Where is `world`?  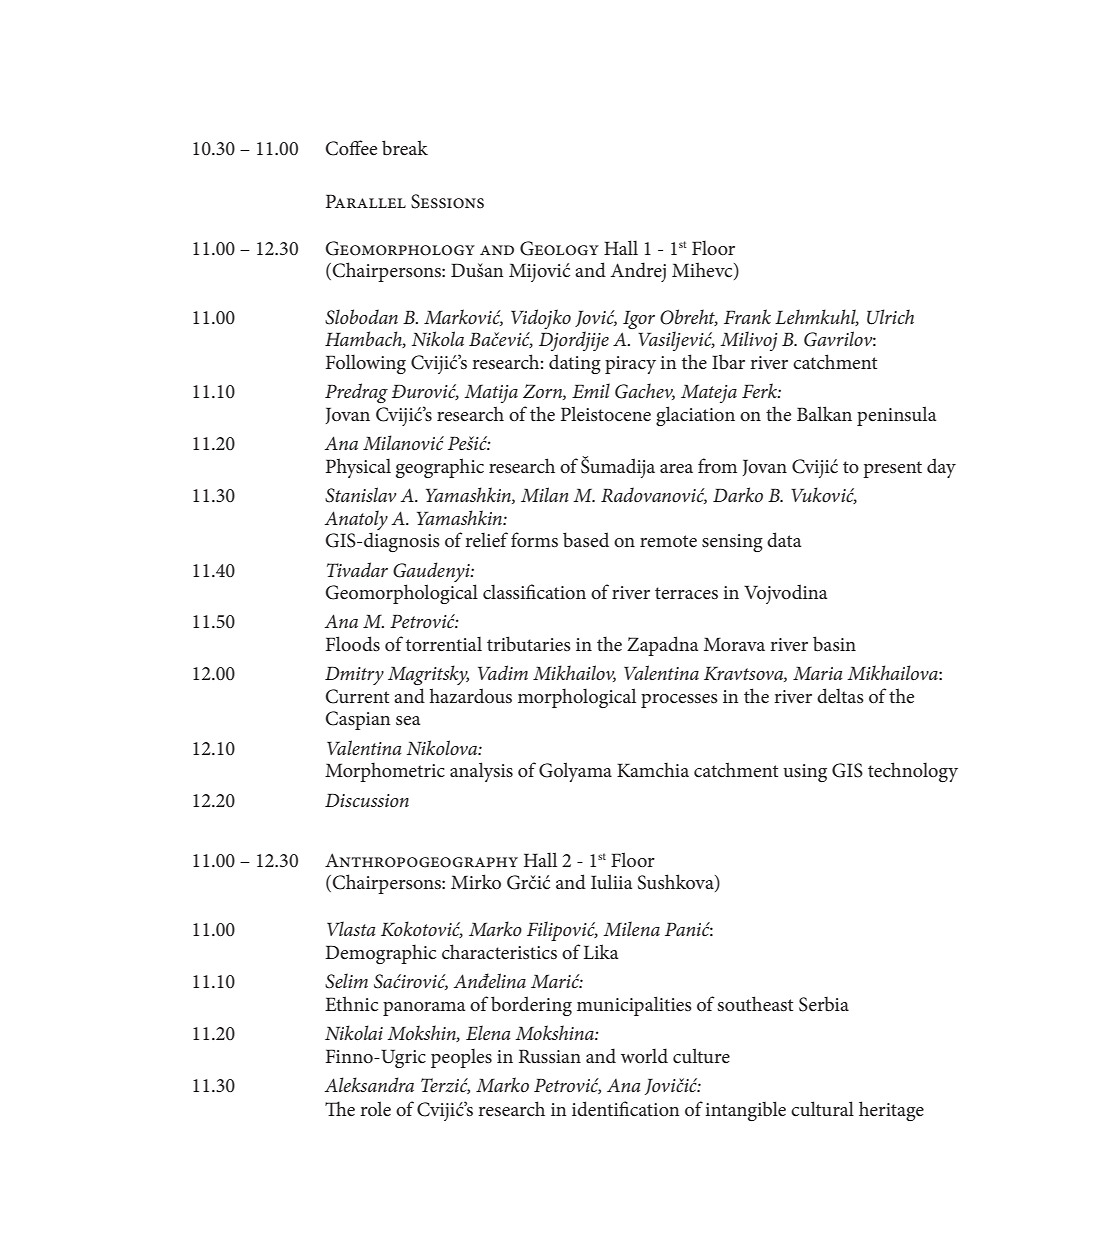 world is located at coordinates (644, 1056).
